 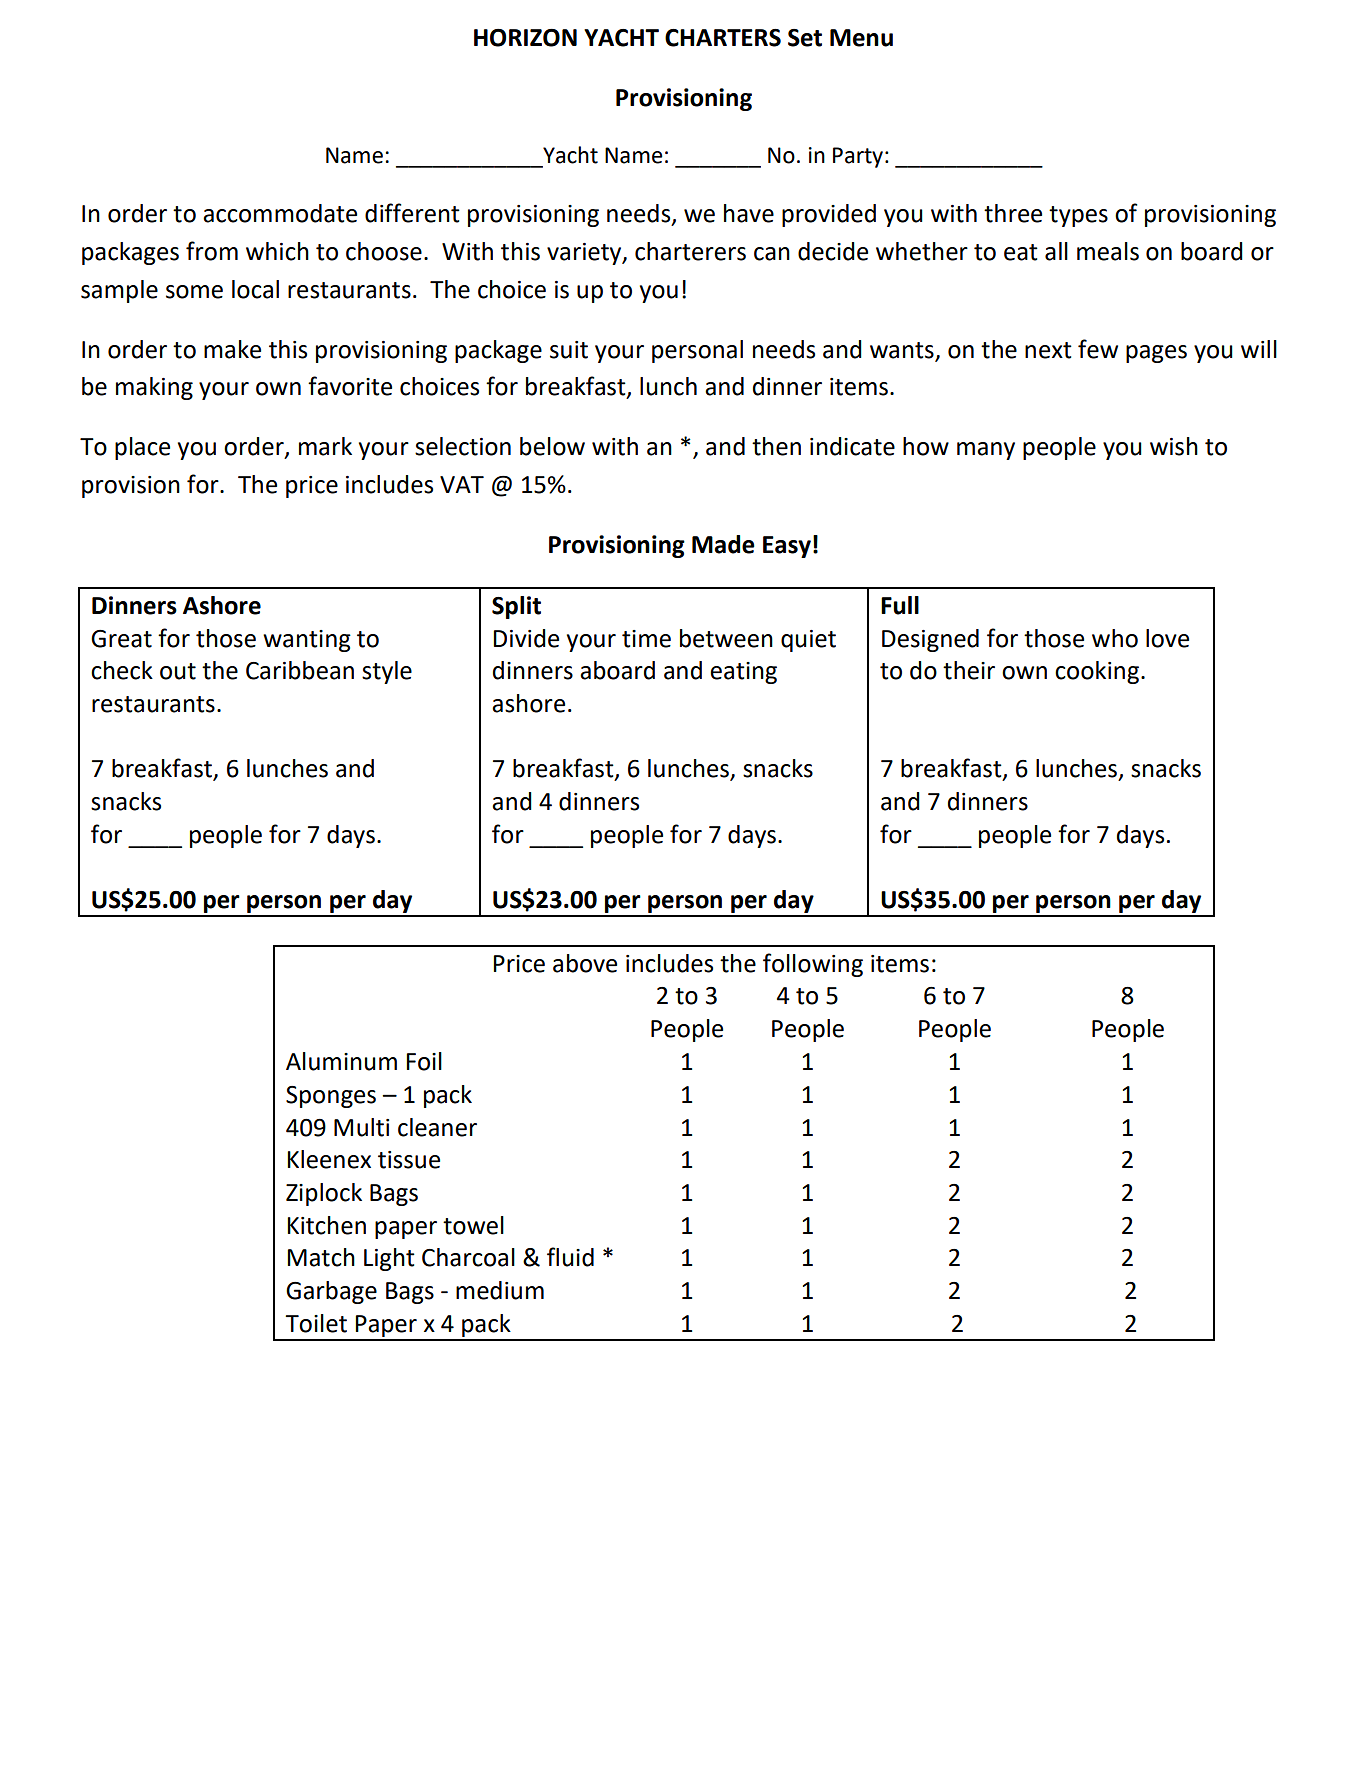 What do you see at coordinates (232, 349) in the screenshot?
I see `make` at bounding box center [232, 349].
